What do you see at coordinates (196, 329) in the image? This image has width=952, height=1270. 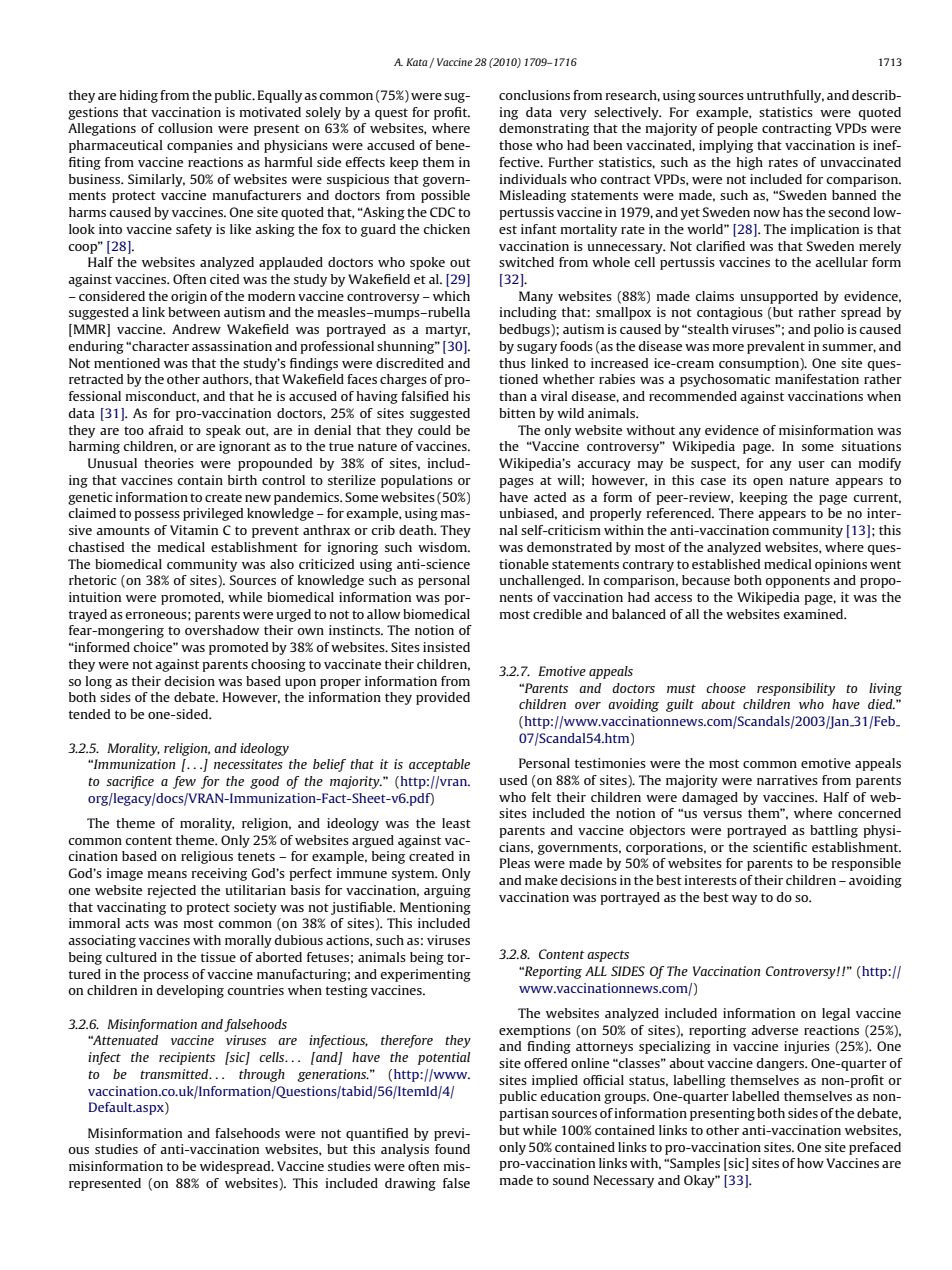 I see `Andrew` at bounding box center [196, 329].
